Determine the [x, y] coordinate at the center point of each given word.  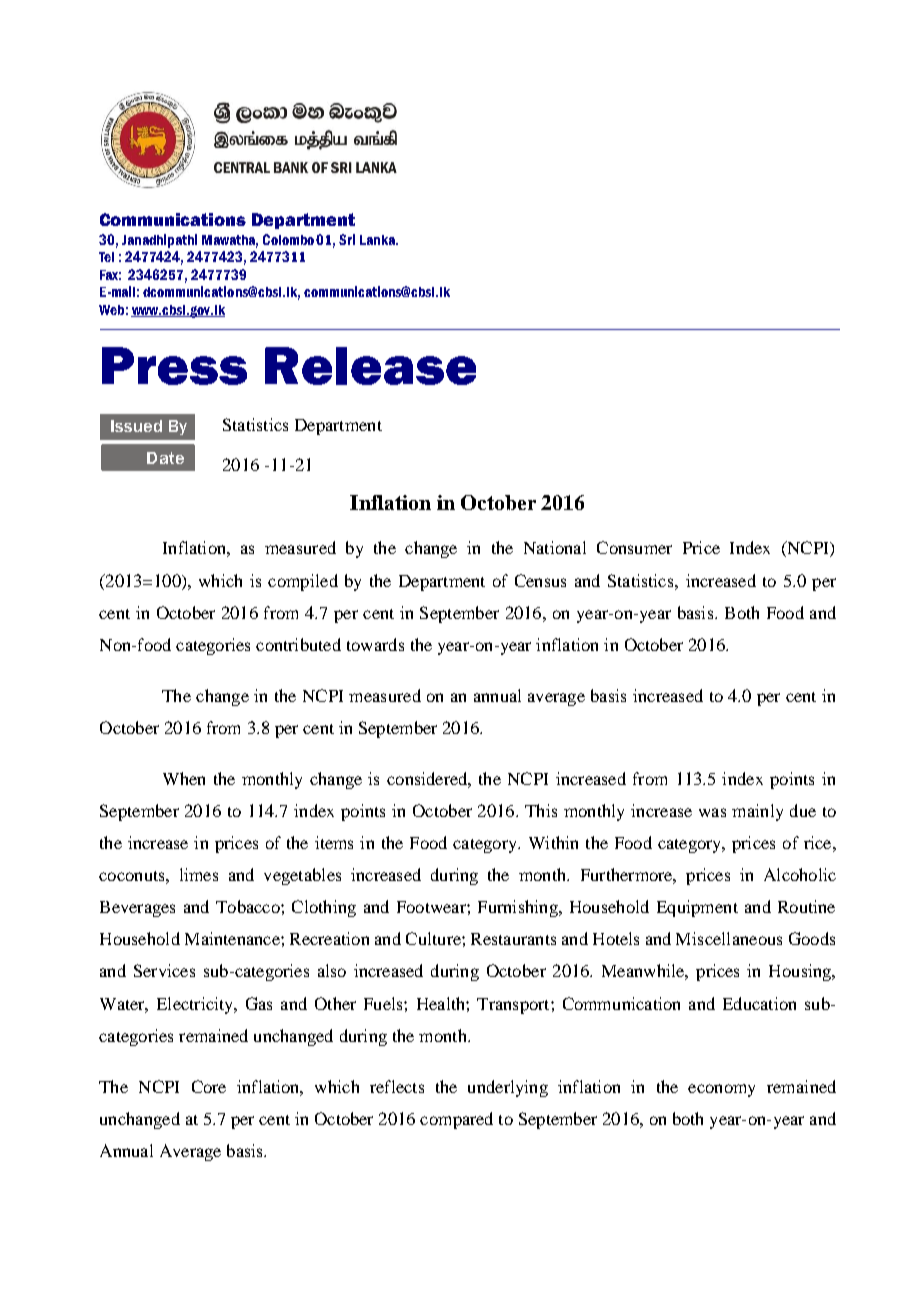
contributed [298, 644]
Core [209, 1086]
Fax [110, 275]
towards [375, 644]
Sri [347, 239]
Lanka [378, 240]
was [712, 812]
